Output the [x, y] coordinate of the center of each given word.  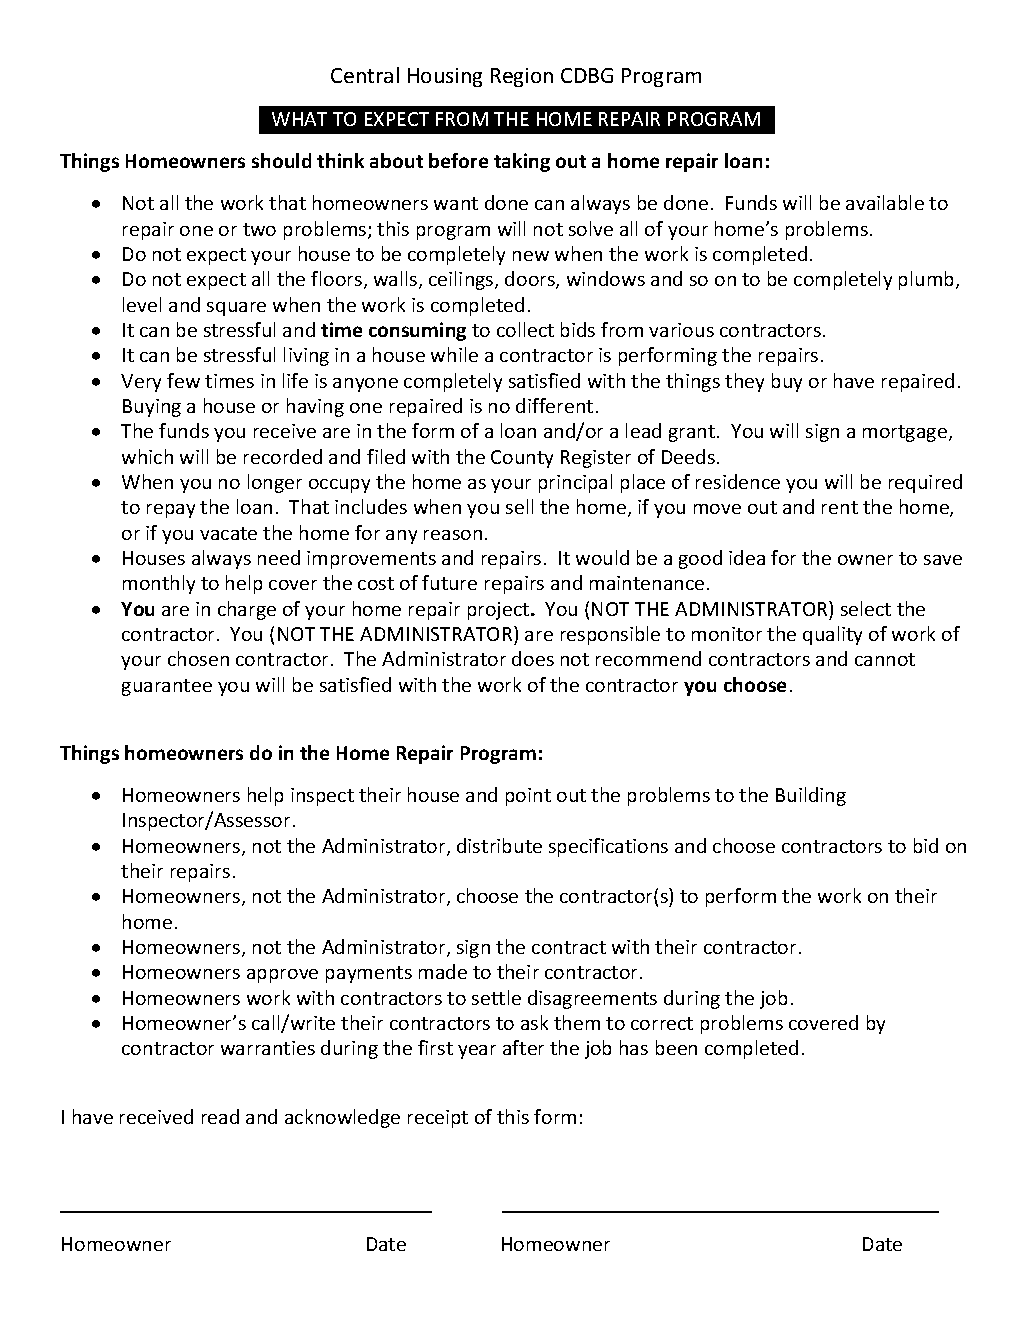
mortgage [906, 433]
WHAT [299, 119]
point [528, 797]
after [523, 1047]
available [885, 202]
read [220, 1116]
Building [811, 796]
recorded [283, 456]
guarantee [167, 687]
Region [522, 77]
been [676, 1047]
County [522, 459]
